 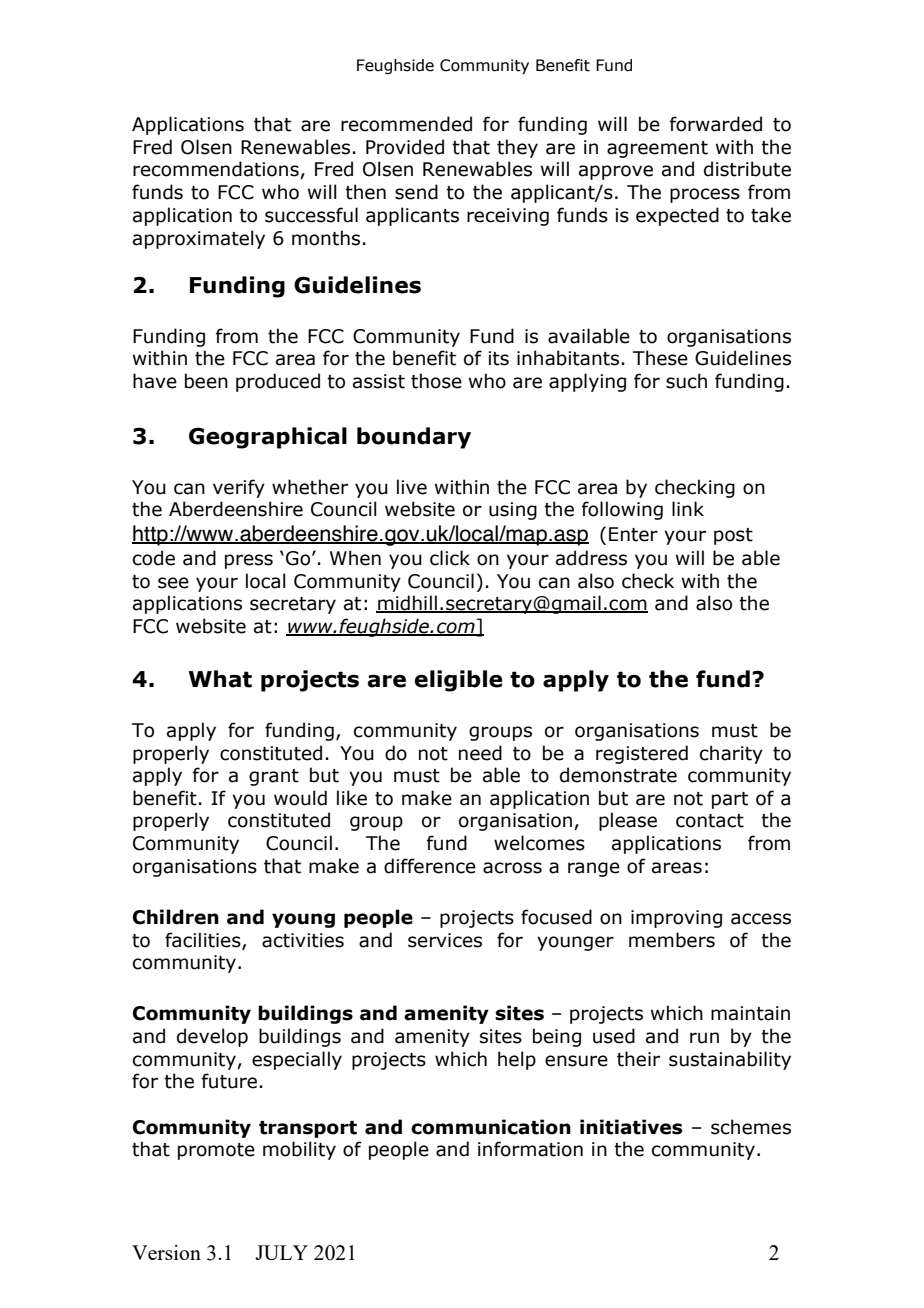 What do you see at coordinates (217, 170) in the page?
I see `recommendations` at bounding box center [217, 170].
